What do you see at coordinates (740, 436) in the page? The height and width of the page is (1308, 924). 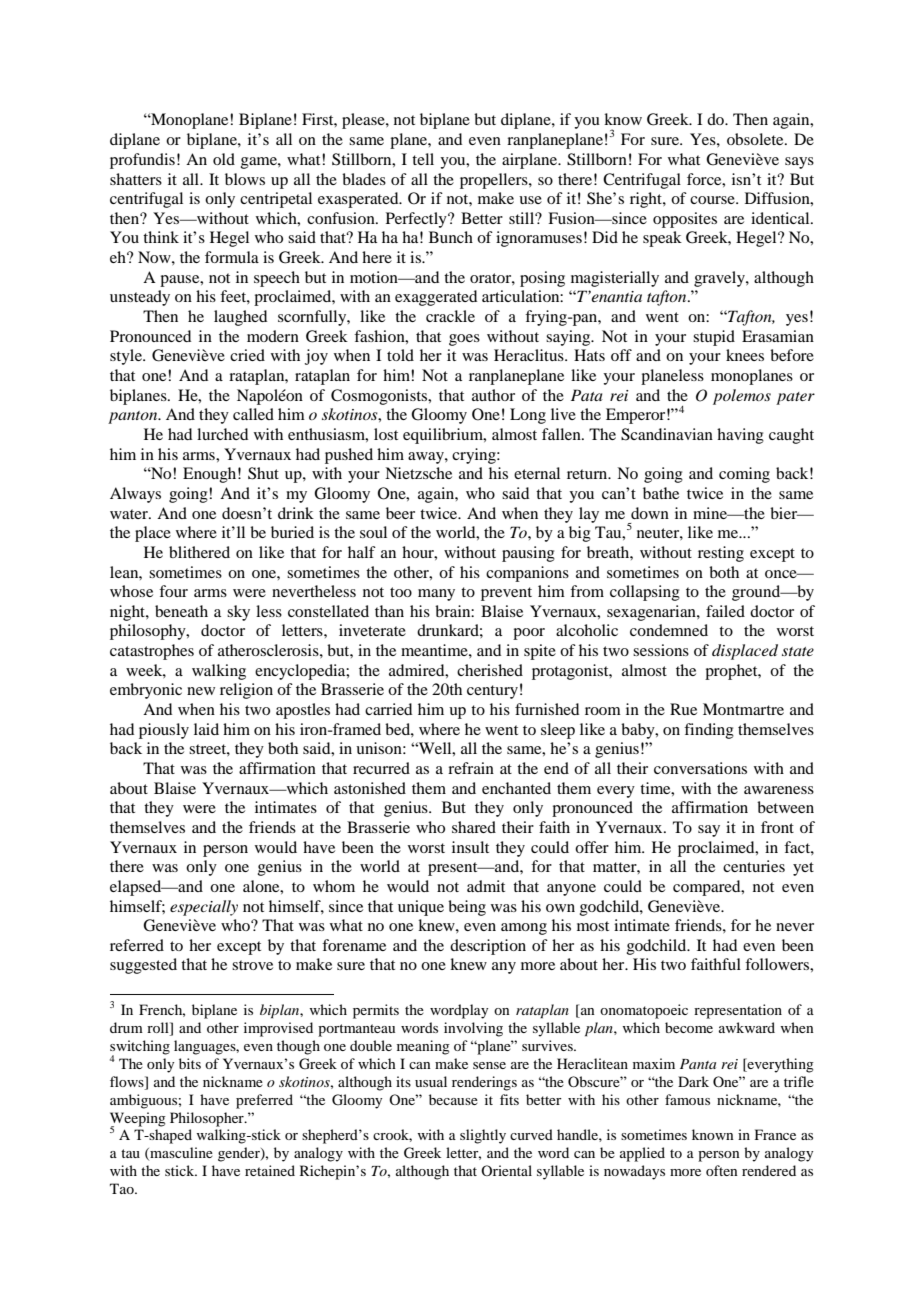 I see `having` at bounding box center [740, 436].
